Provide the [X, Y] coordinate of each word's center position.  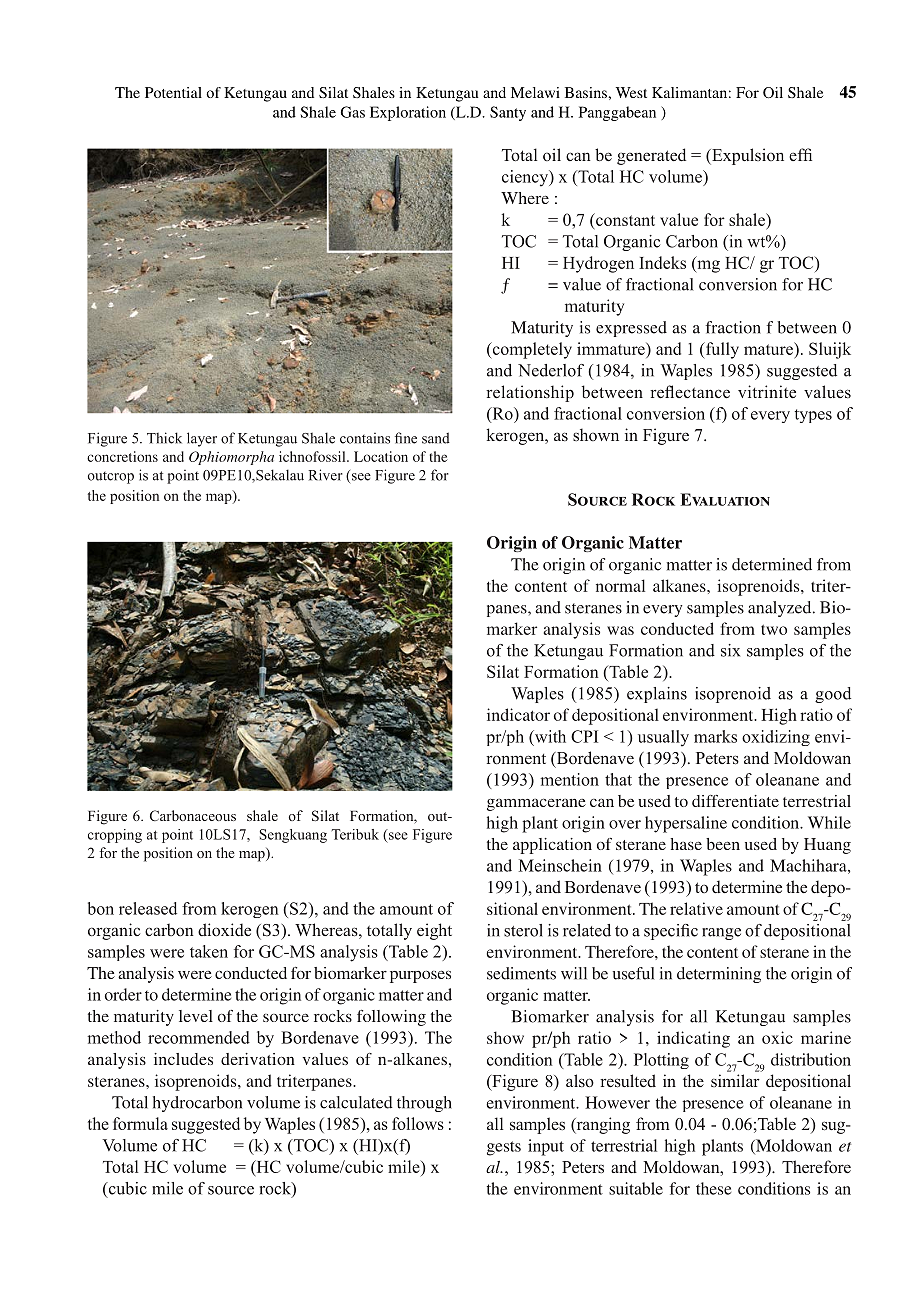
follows [418, 1123]
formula [140, 1123]
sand [436, 438]
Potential [173, 92]
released [148, 908]
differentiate [735, 801]
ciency [526, 178]
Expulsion [747, 156]
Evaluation [725, 499]
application [552, 846]
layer [202, 439]
